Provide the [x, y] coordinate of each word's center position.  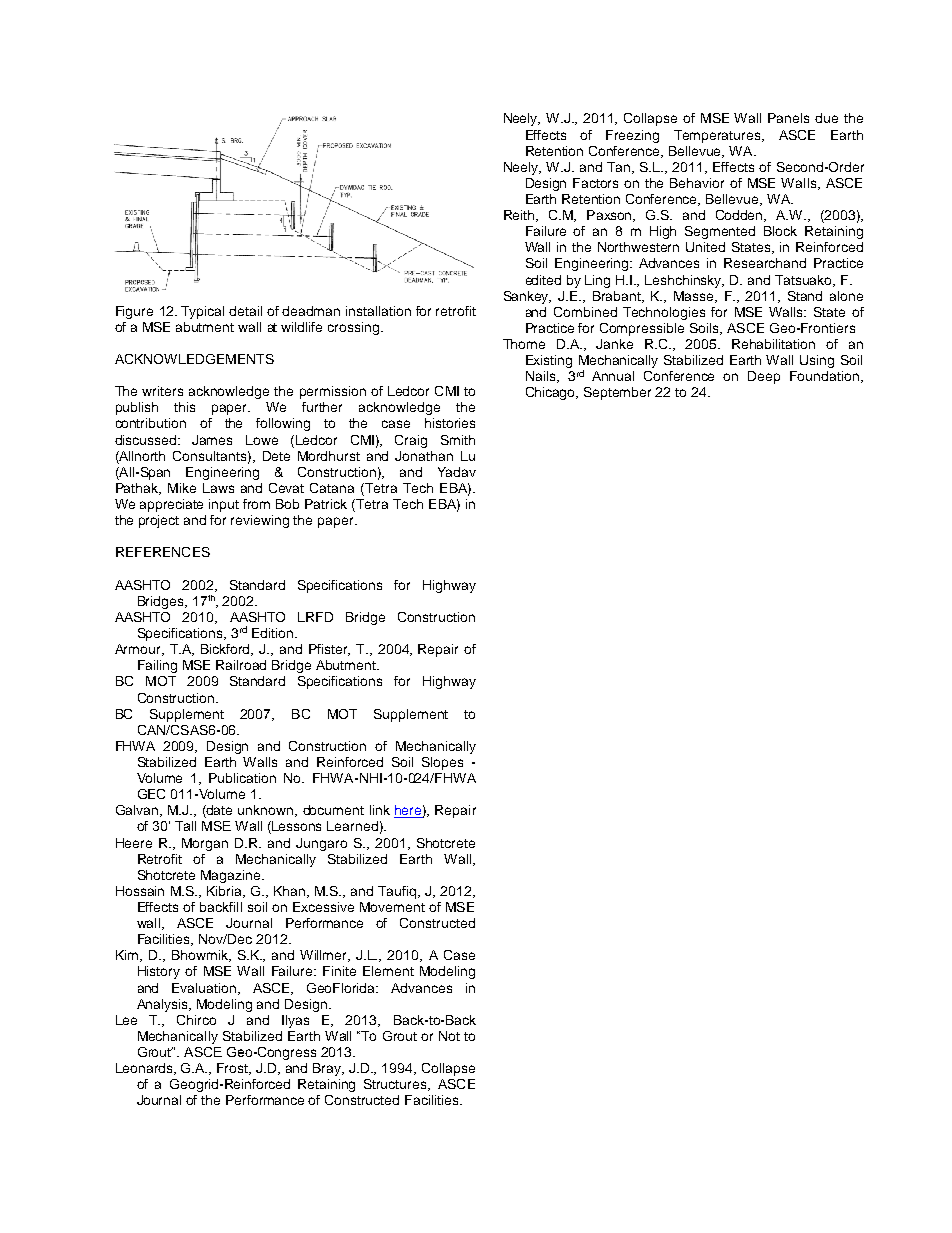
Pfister [329, 650]
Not [449, 1036]
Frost [234, 1069]
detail [245, 311]
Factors [595, 183]
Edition [272, 633]
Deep [764, 377]
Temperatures [718, 136]
